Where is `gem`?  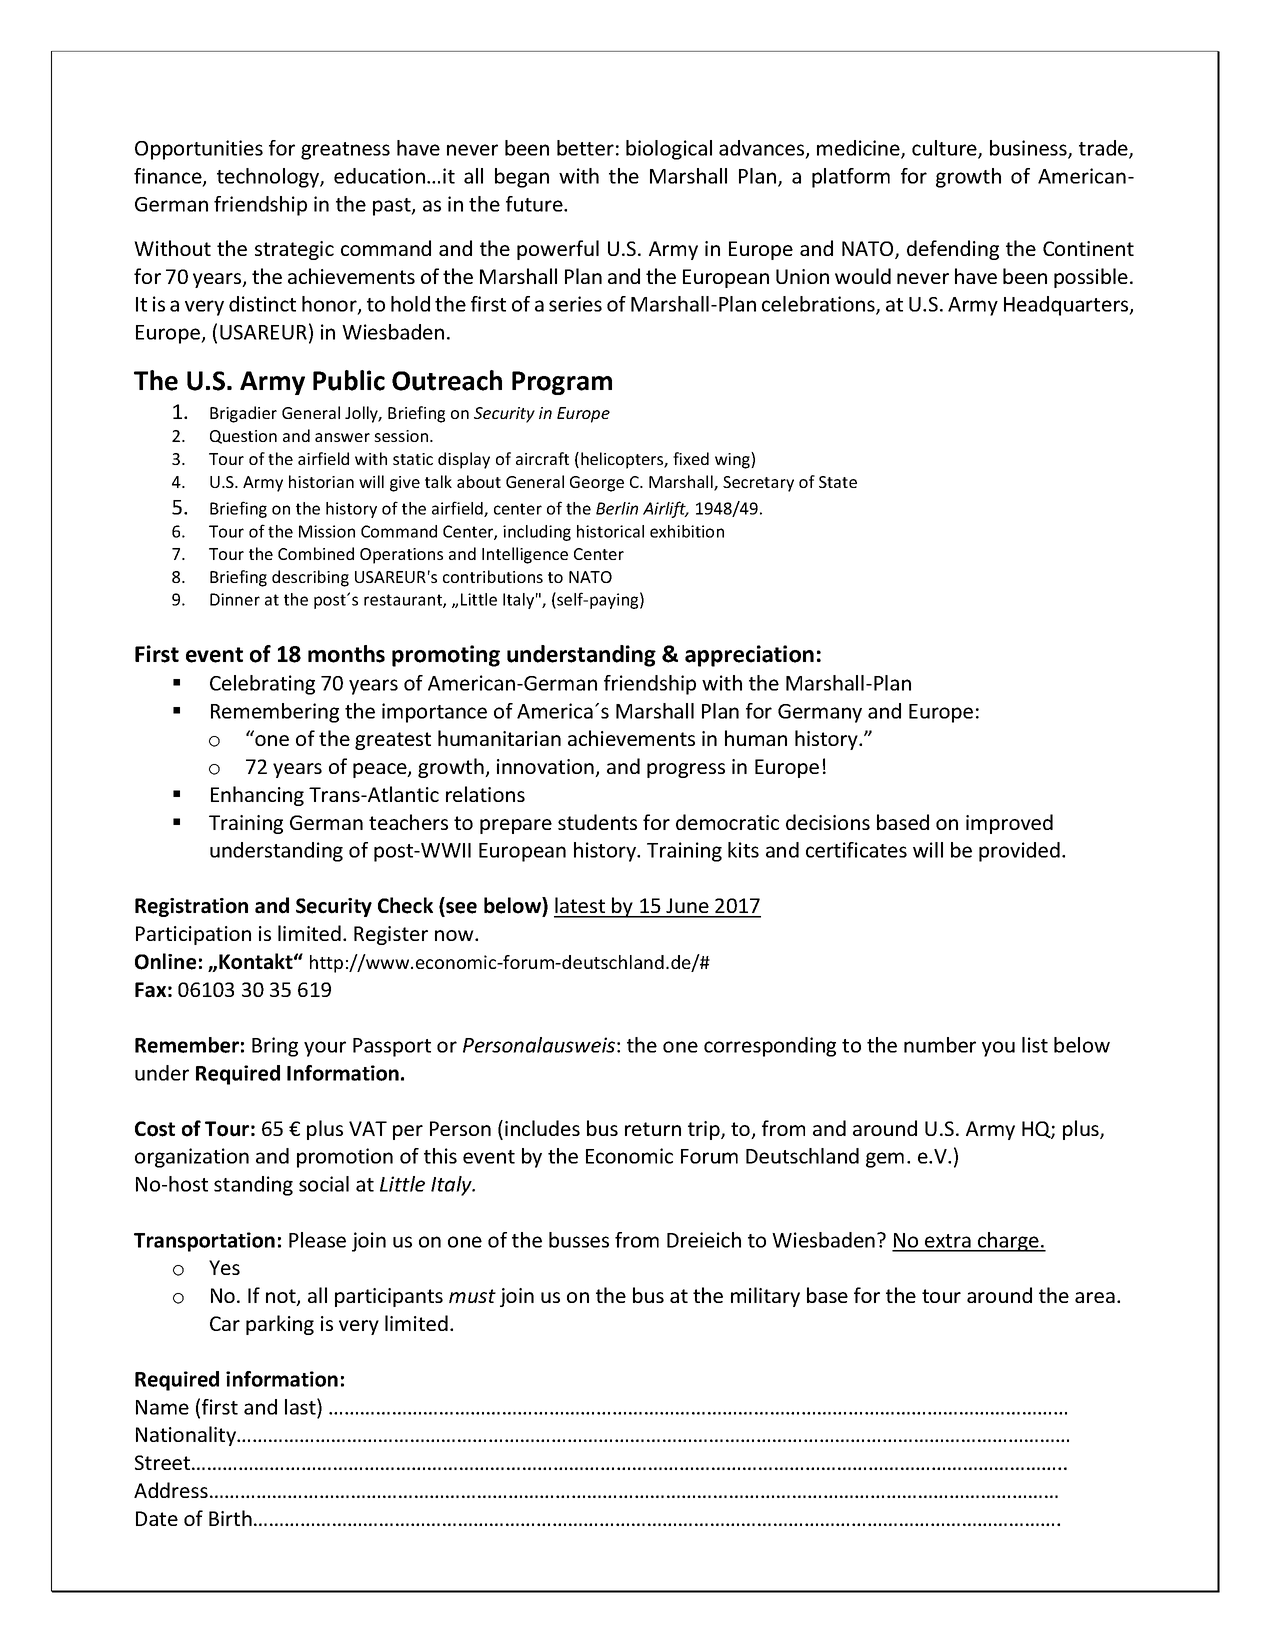 gem is located at coordinates (885, 1160).
